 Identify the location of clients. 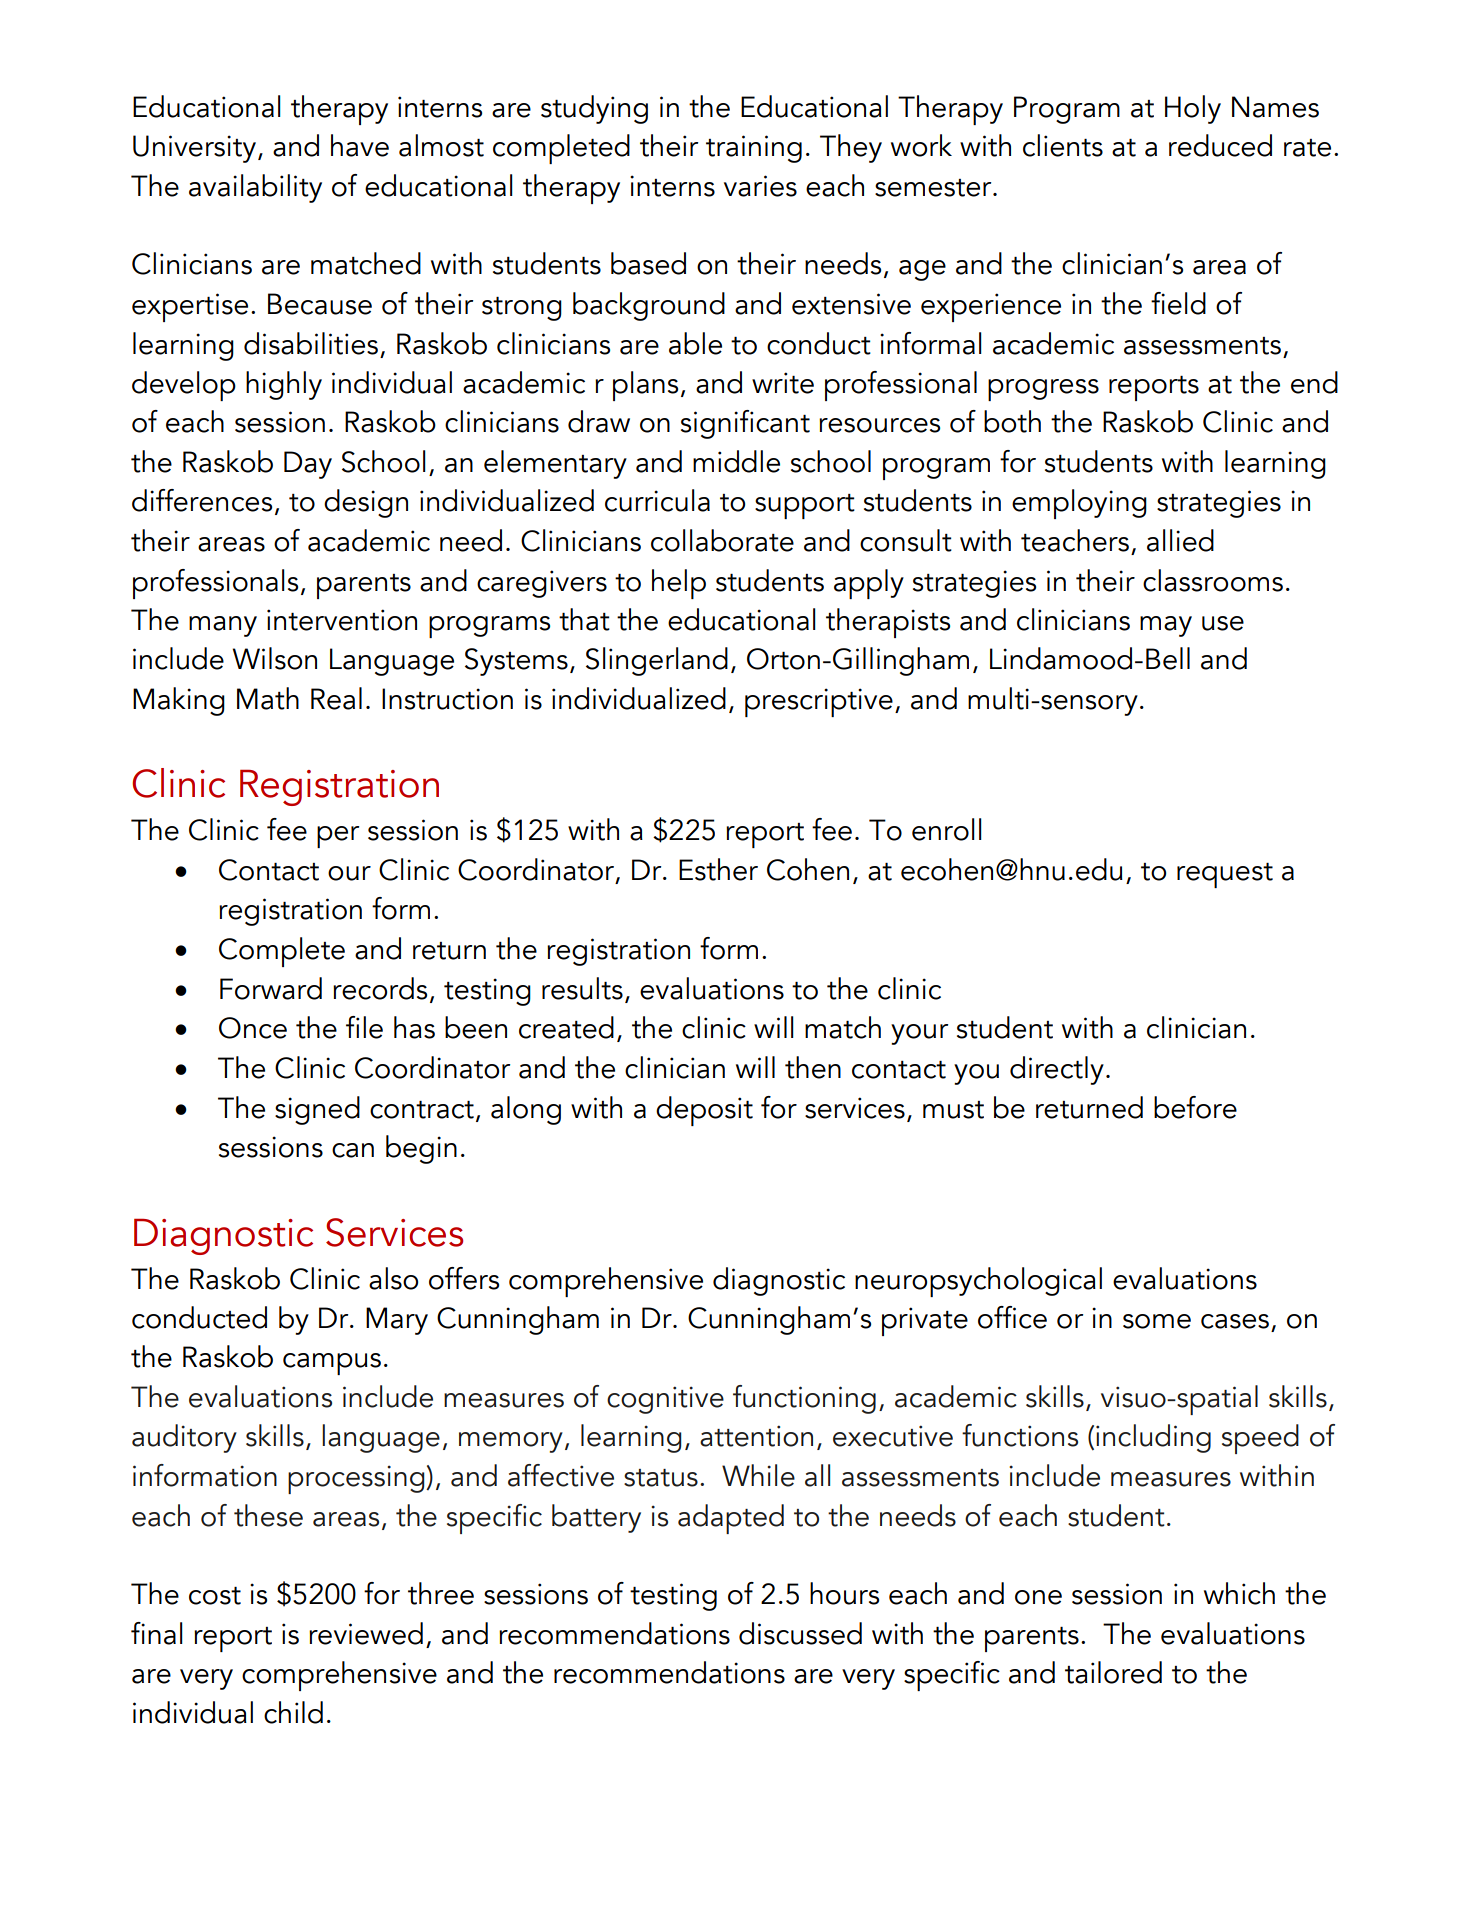
(1063, 145).
